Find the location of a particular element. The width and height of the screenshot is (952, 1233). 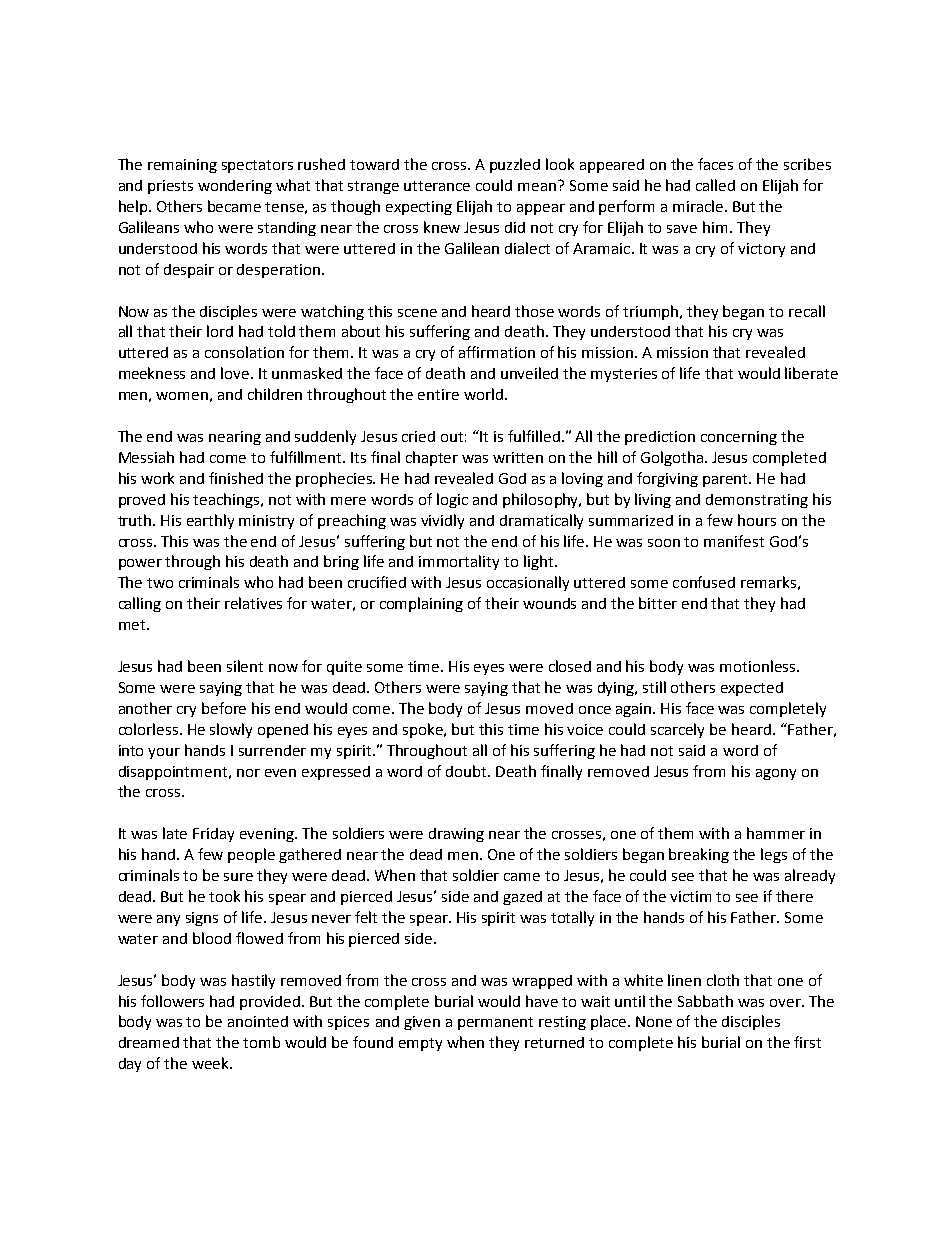

week is located at coordinates (211, 1063).
